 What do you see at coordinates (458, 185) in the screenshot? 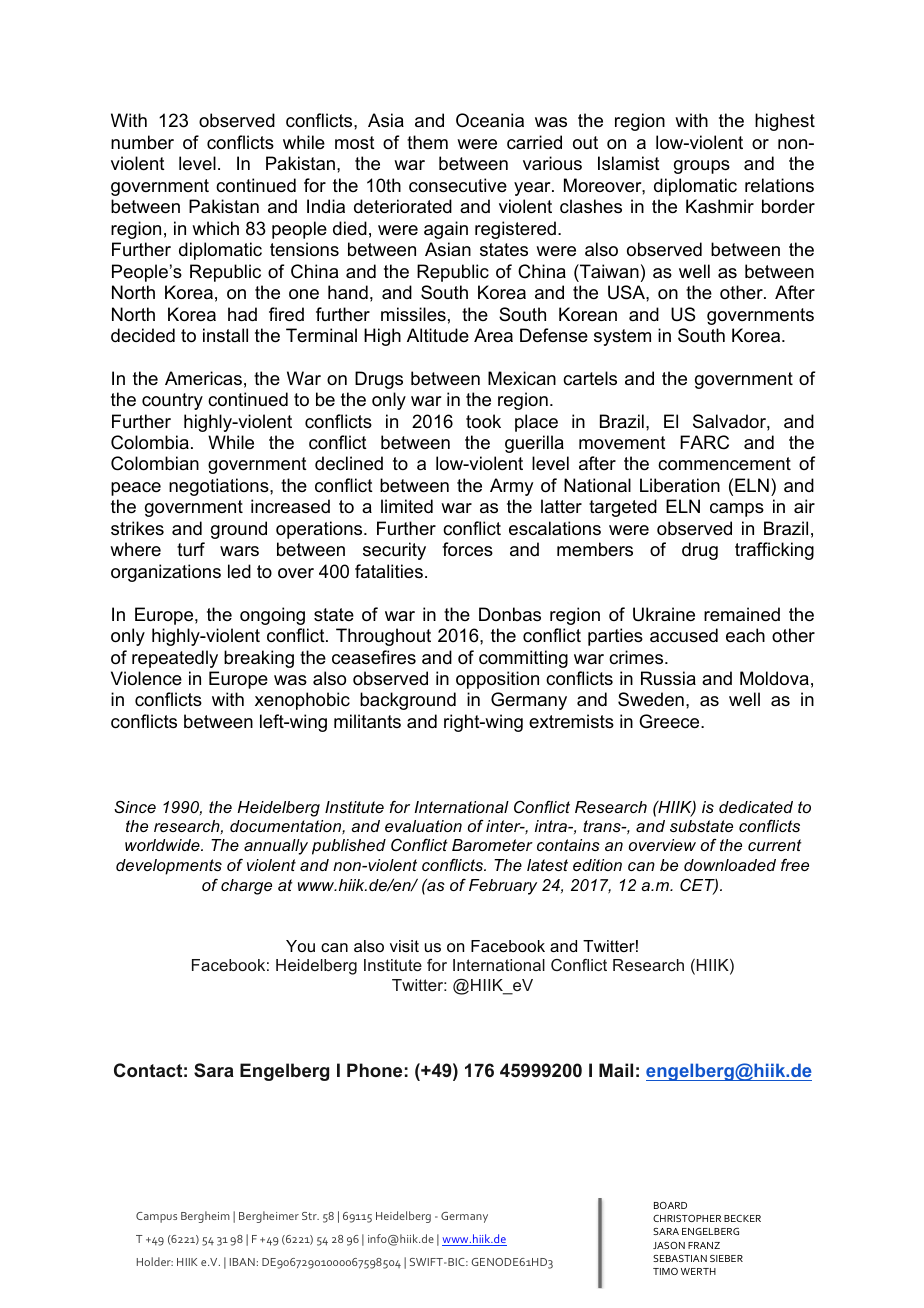
I see `consecutive` at bounding box center [458, 185].
